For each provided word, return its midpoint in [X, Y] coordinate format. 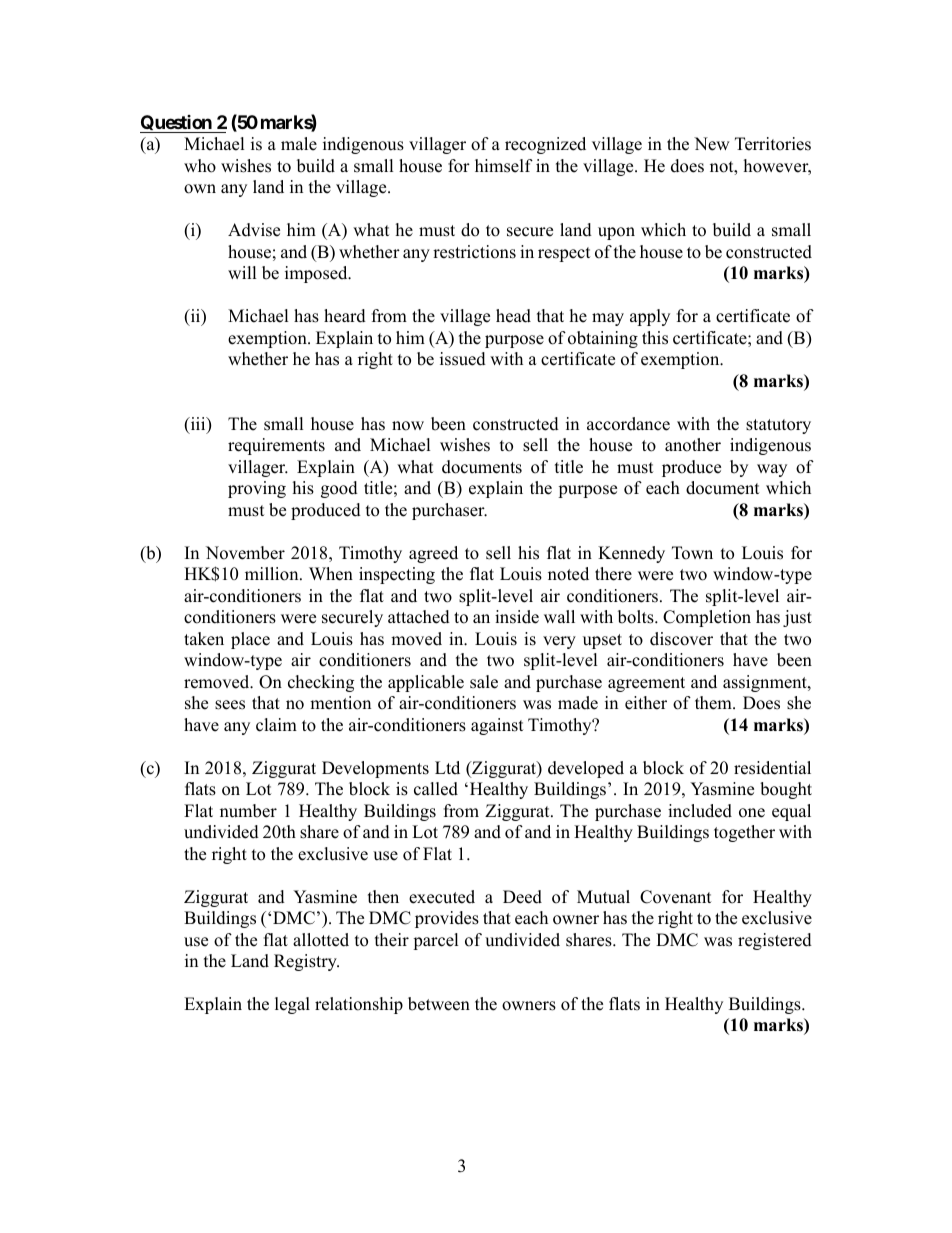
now [408, 426]
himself [504, 166]
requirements [276, 446]
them [714, 703]
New [712, 144]
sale [484, 682]
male [299, 144]
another [693, 445]
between [439, 1004]
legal [292, 1005]
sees [230, 705]
